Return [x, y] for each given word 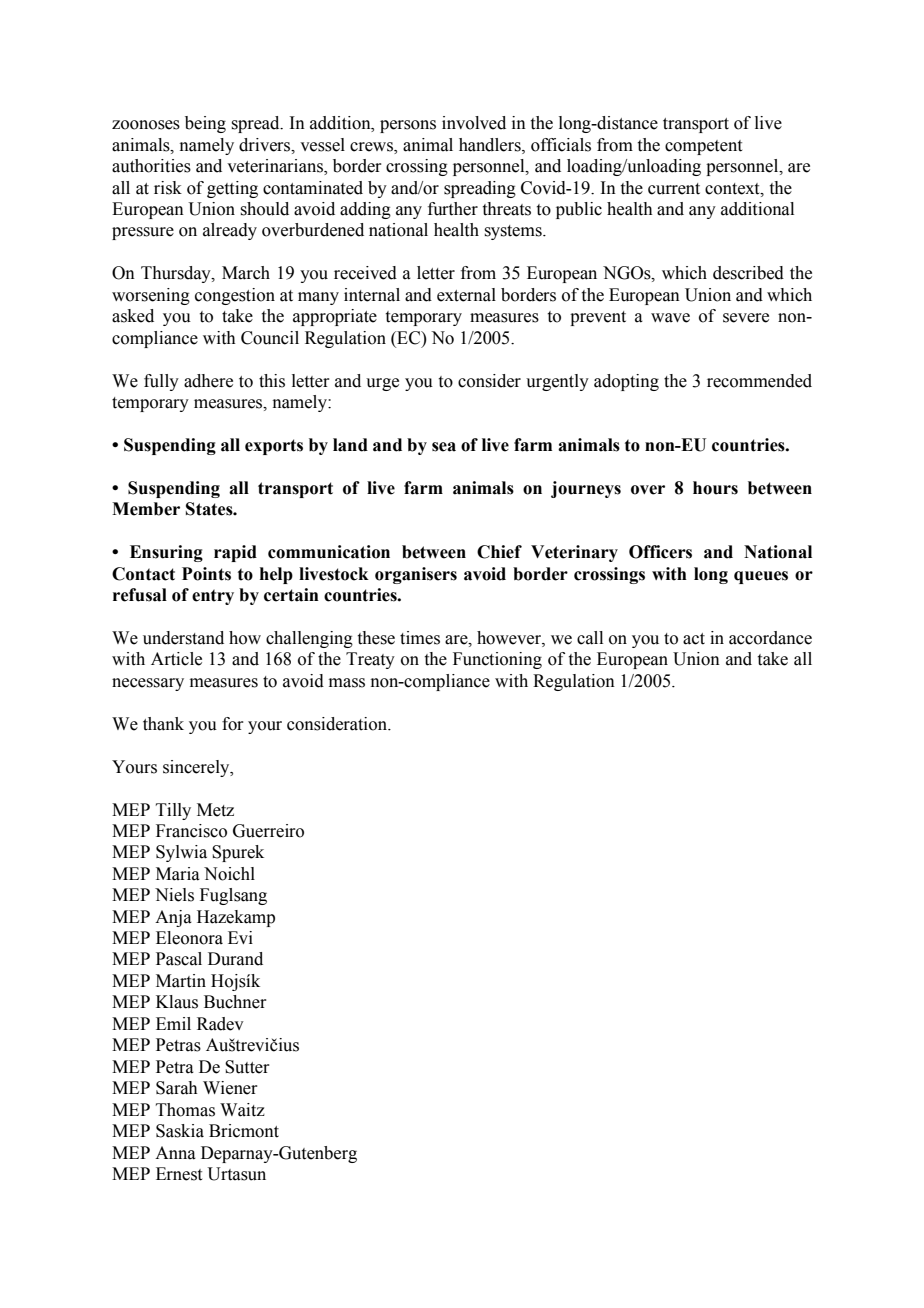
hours [715, 488]
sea [444, 447]
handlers [491, 145]
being [205, 124]
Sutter [247, 1067]
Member [146, 509]
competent [703, 147]
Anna [175, 1153]
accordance [770, 638]
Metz [215, 810]
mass [347, 683]
